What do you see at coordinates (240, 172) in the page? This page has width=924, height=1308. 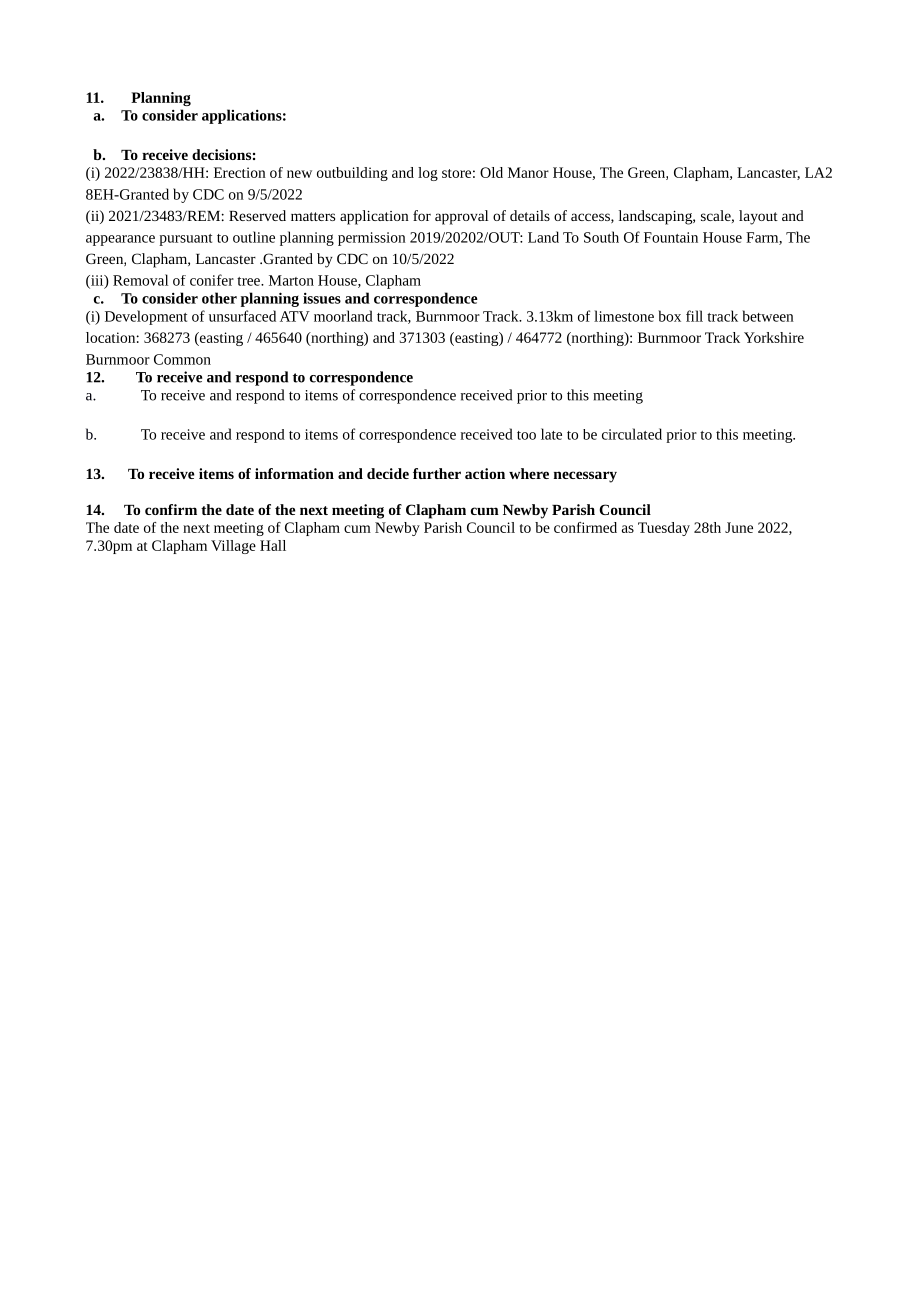 I see `Erection` at bounding box center [240, 172].
